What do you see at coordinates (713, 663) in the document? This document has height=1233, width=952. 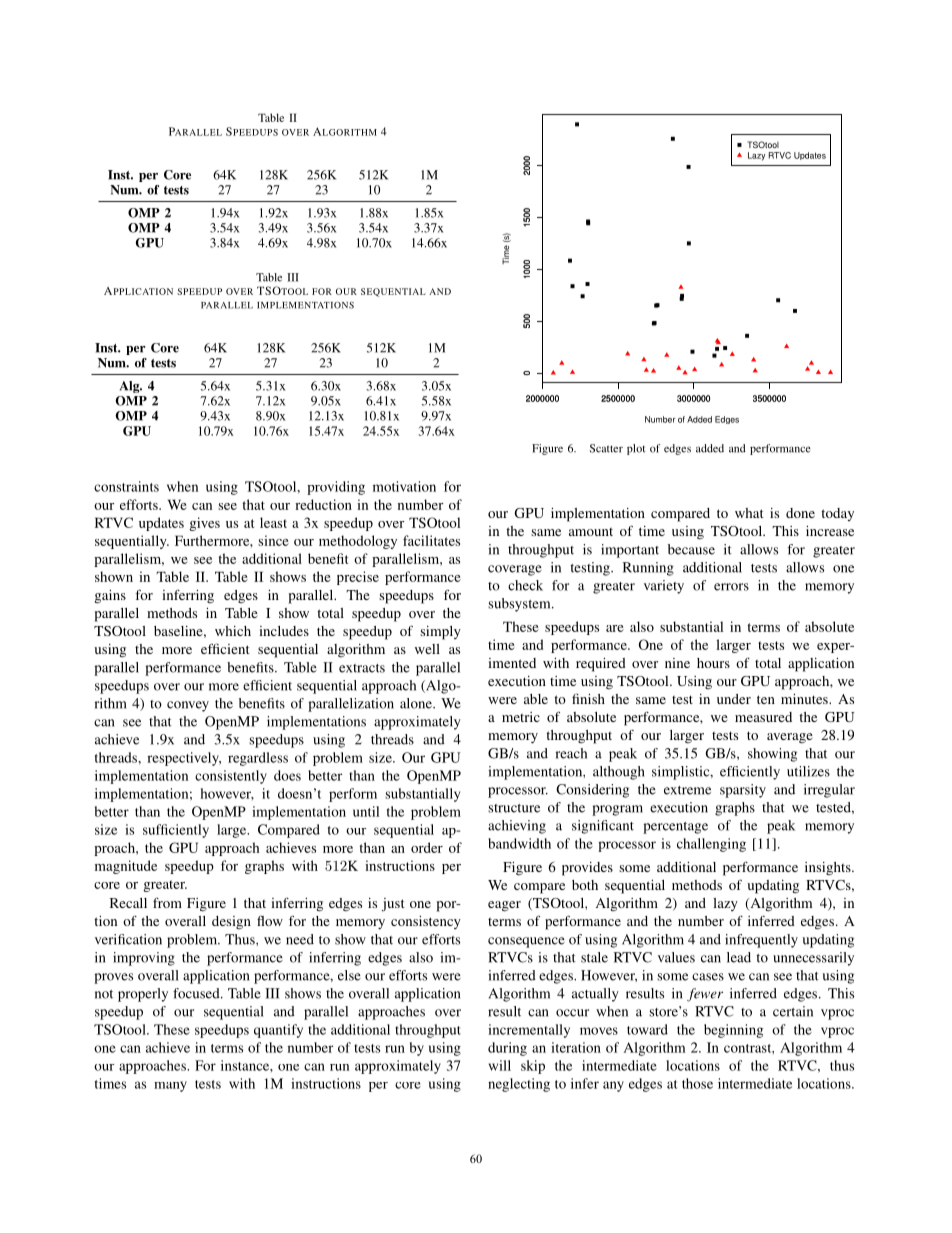 I see `hours` at bounding box center [713, 663].
